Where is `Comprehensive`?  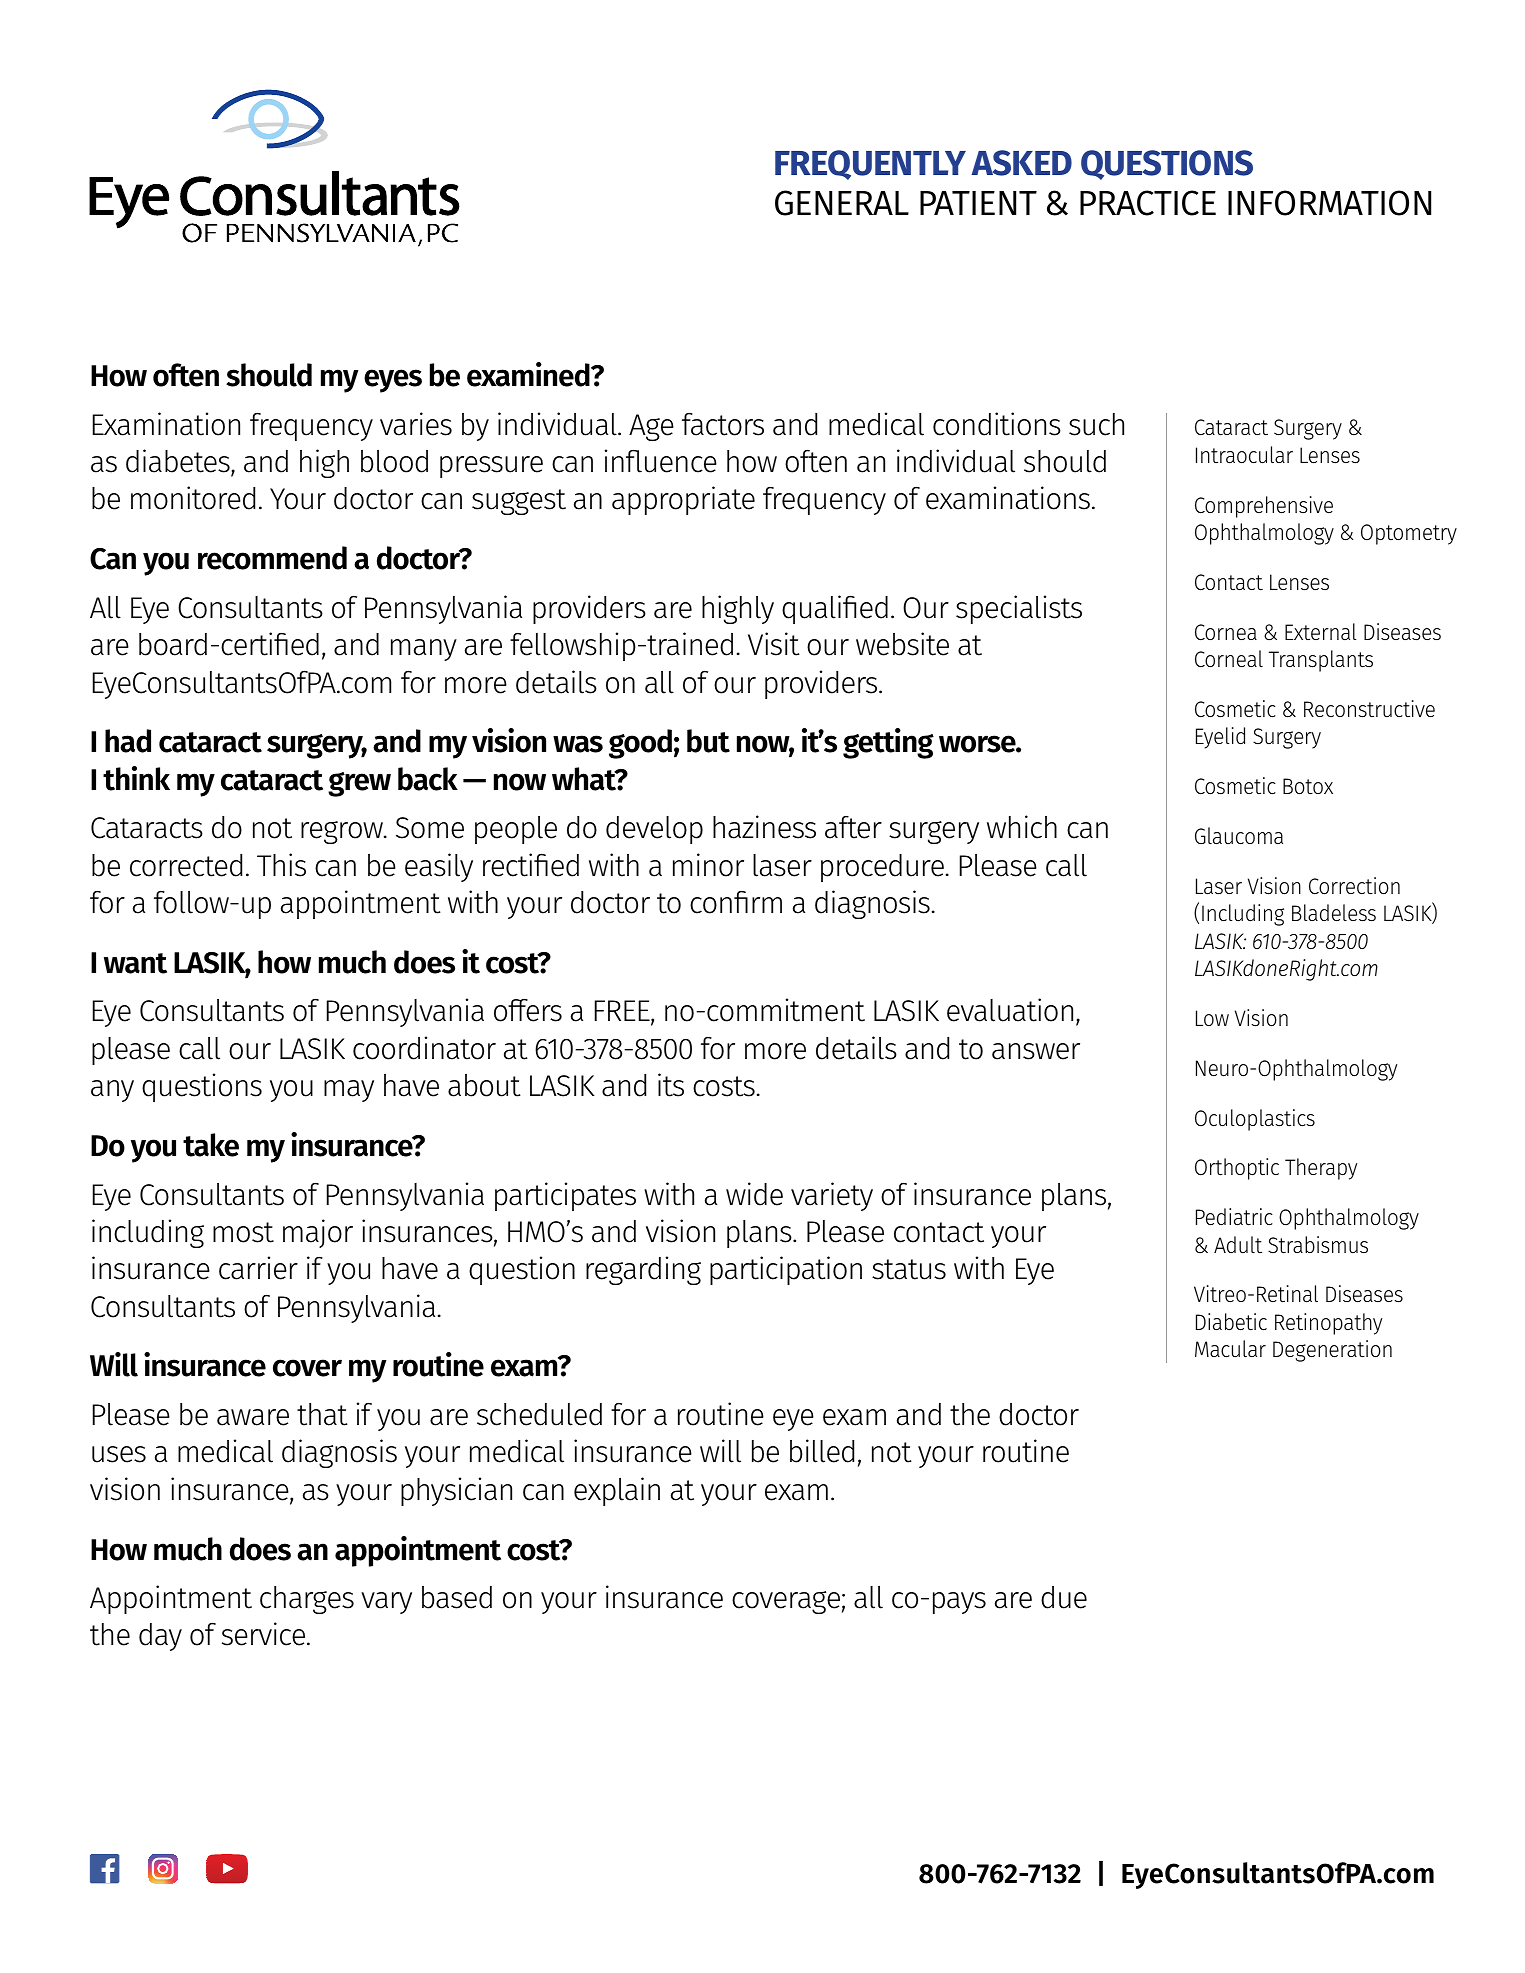
Comprehensive is located at coordinates (1264, 507).
